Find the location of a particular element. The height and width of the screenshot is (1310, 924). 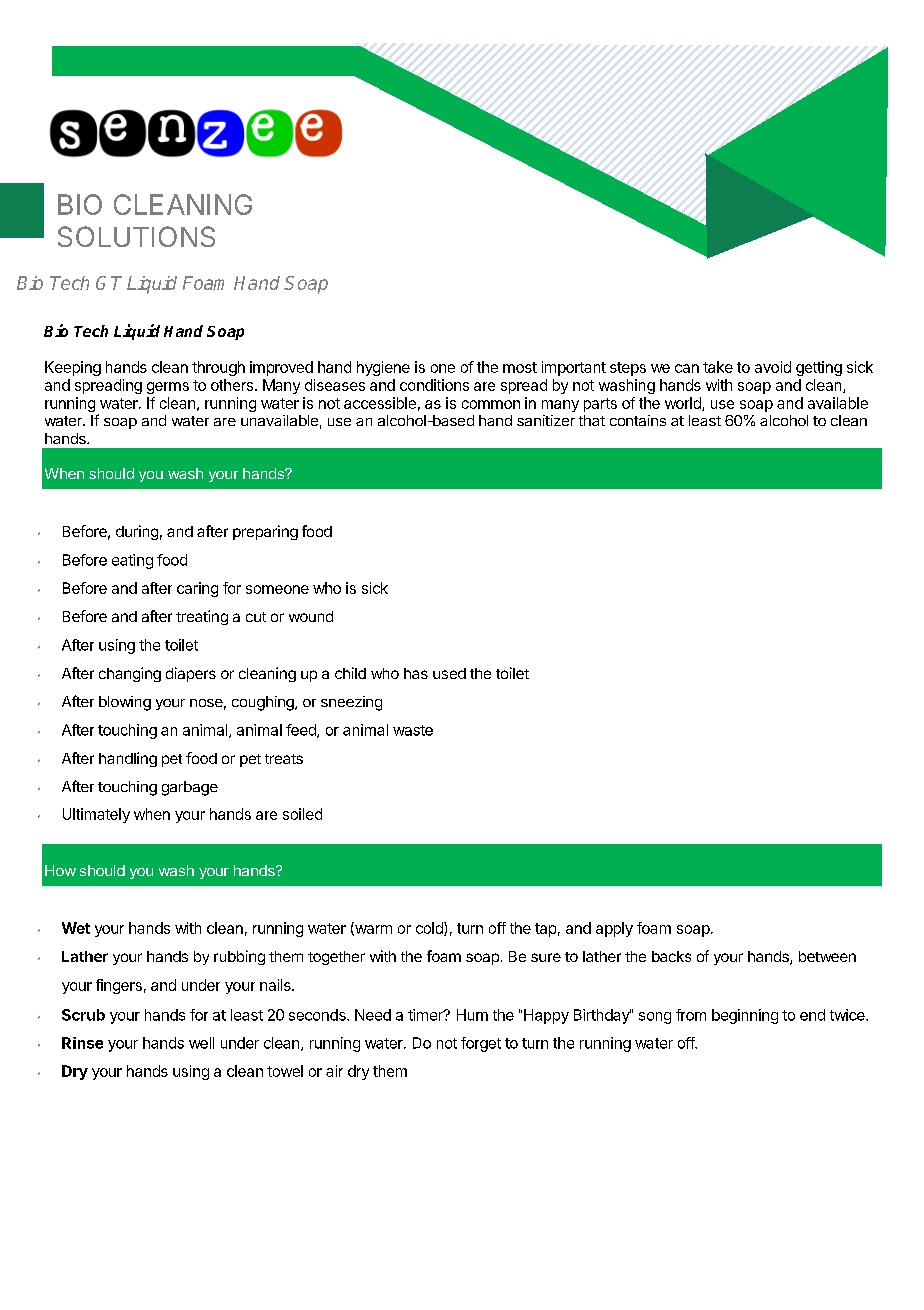

has is located at coordinates (416, 673).
